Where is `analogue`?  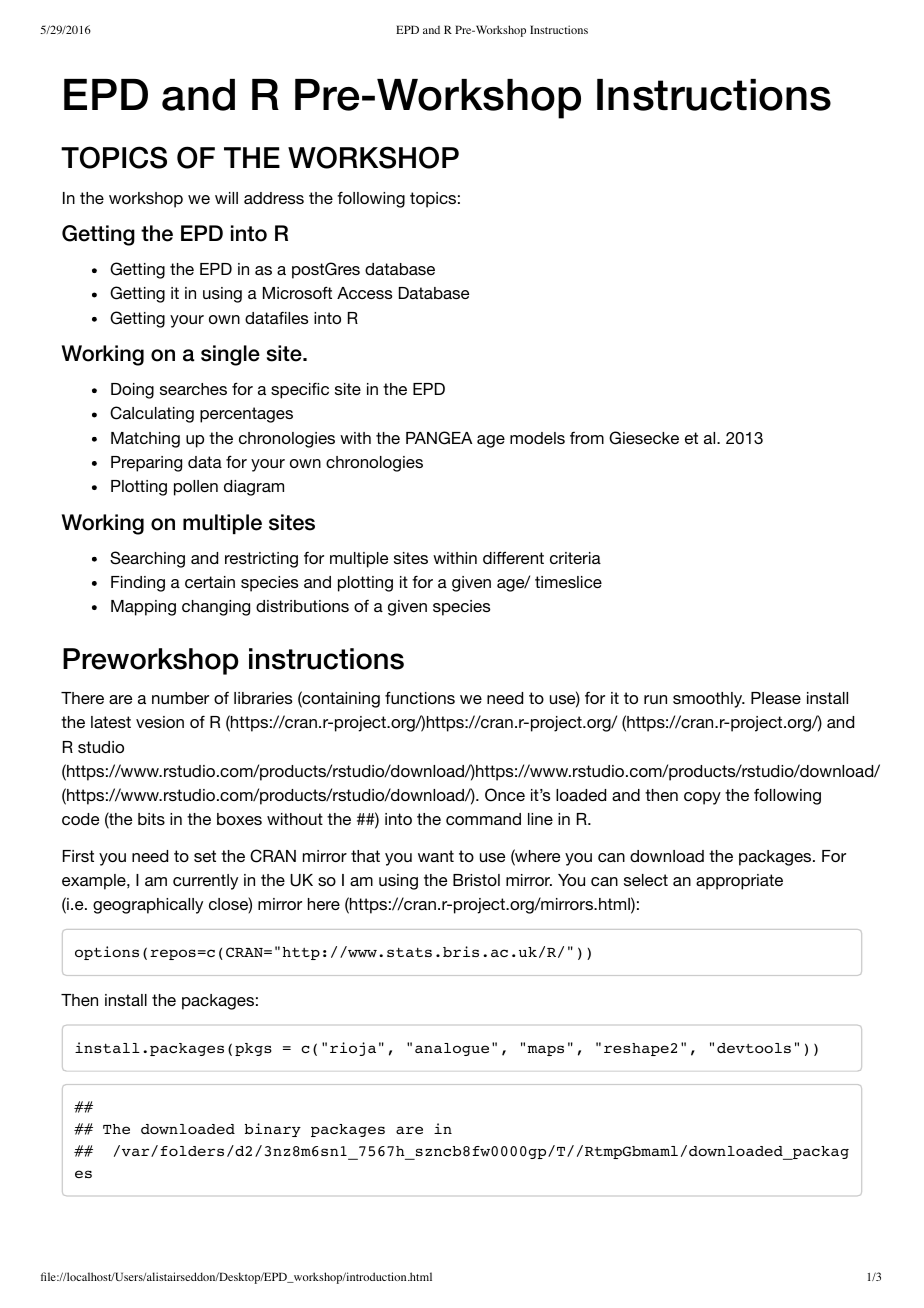
analogue is located at coordinates (452, 1049).
